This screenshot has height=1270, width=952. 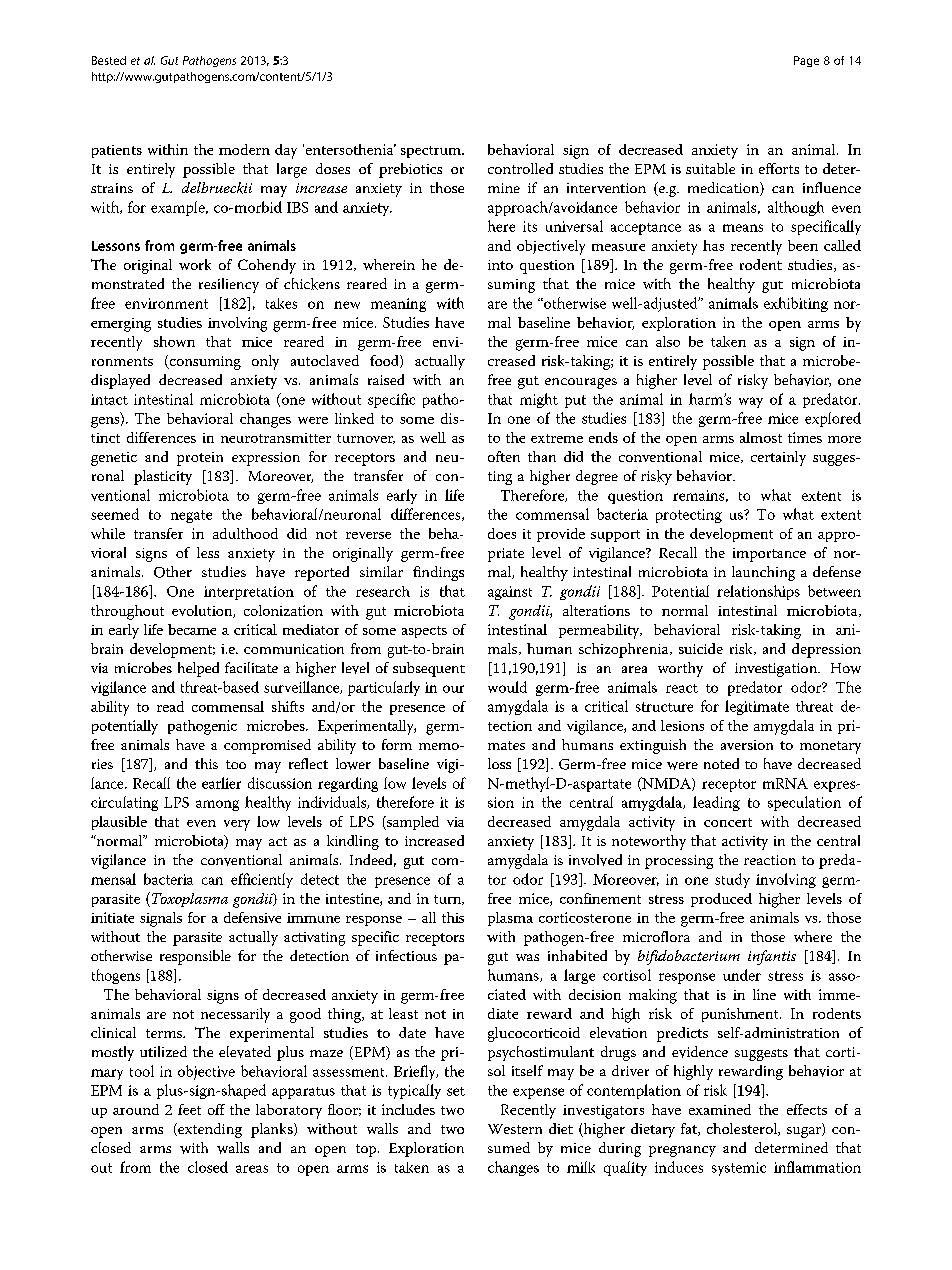 I want to click on protein, so click(x=200, y=459).
